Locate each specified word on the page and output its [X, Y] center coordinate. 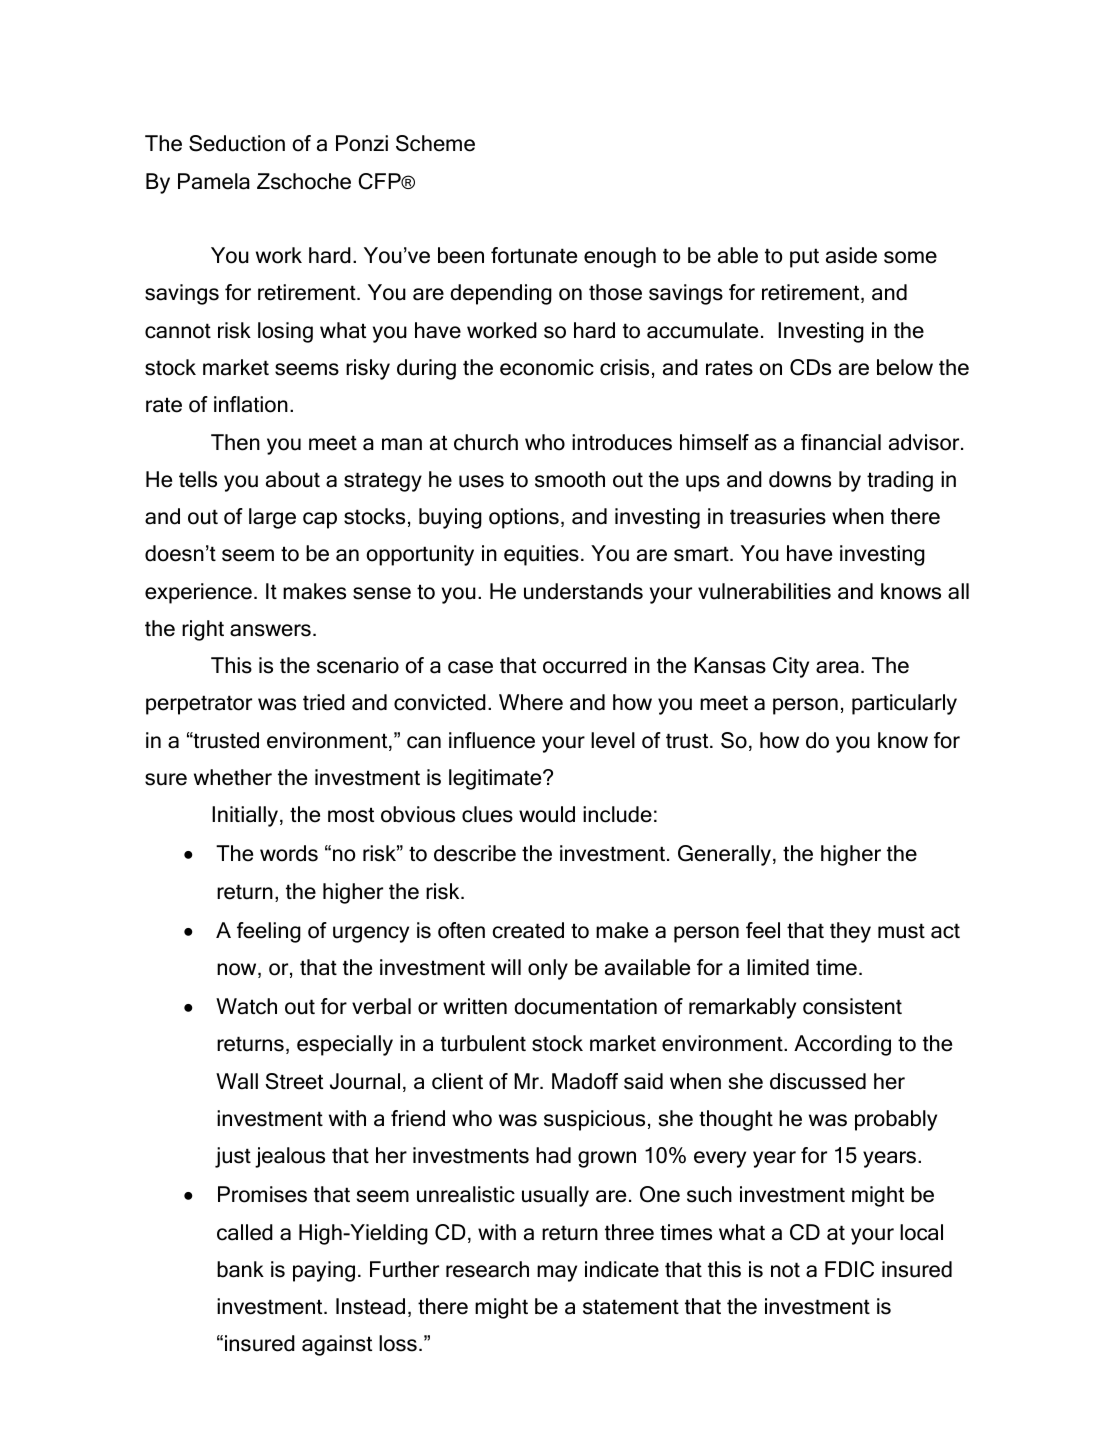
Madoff [585, 1081]
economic [547, 367]
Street [294, 1081]
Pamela [214, 181]
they [850, 932]
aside [851, 255]
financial [841, 442]
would [547, 814]
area [837, 667]
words [289, 853]
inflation [251, 404]
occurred [585, 665]
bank [240, 1269]
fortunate [534, 255]
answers [270, 630]
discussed [818, 1081]
